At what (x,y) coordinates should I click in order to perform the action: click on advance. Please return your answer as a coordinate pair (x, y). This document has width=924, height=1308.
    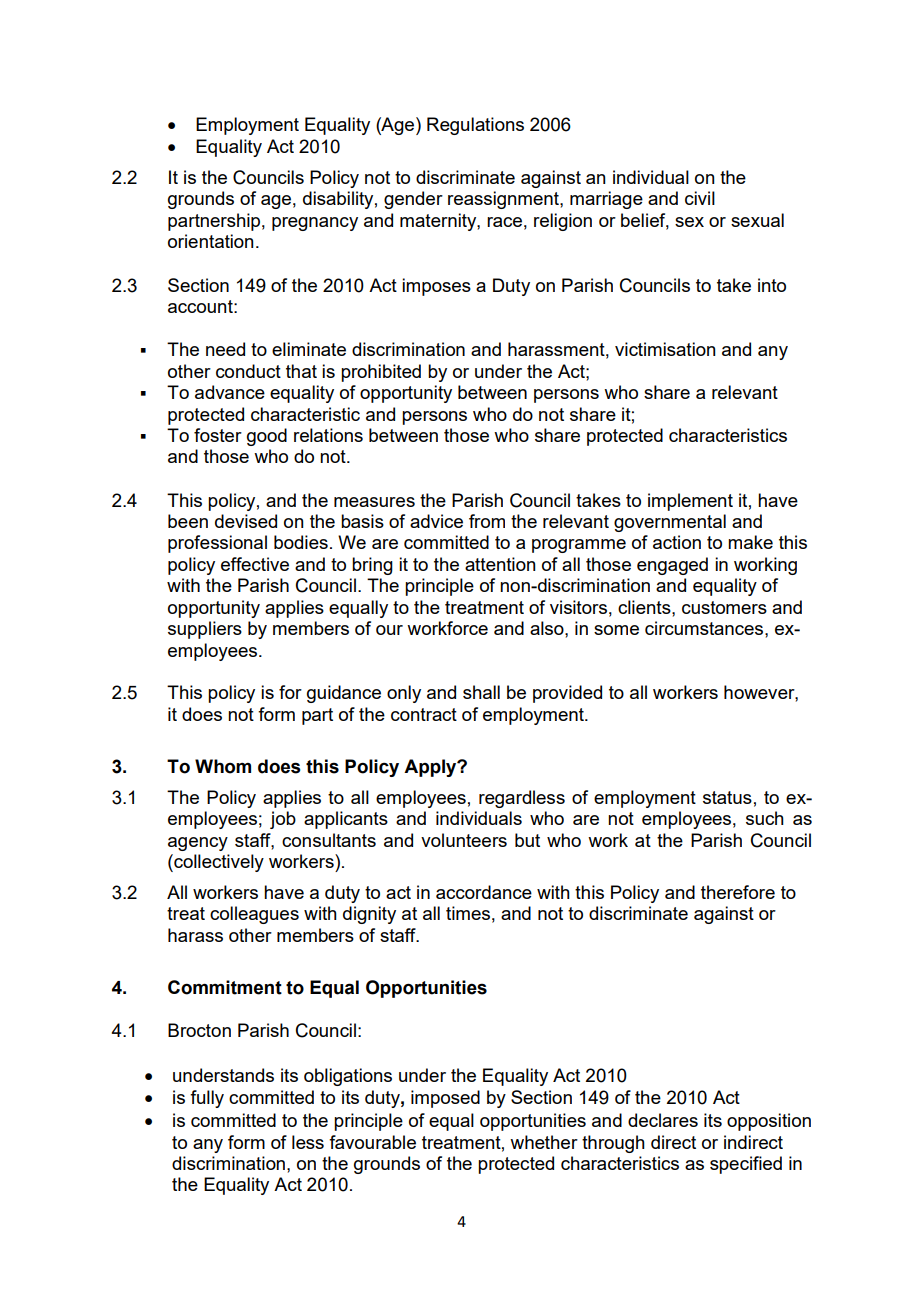
    Looking at the image, I should click on (230, 392).
